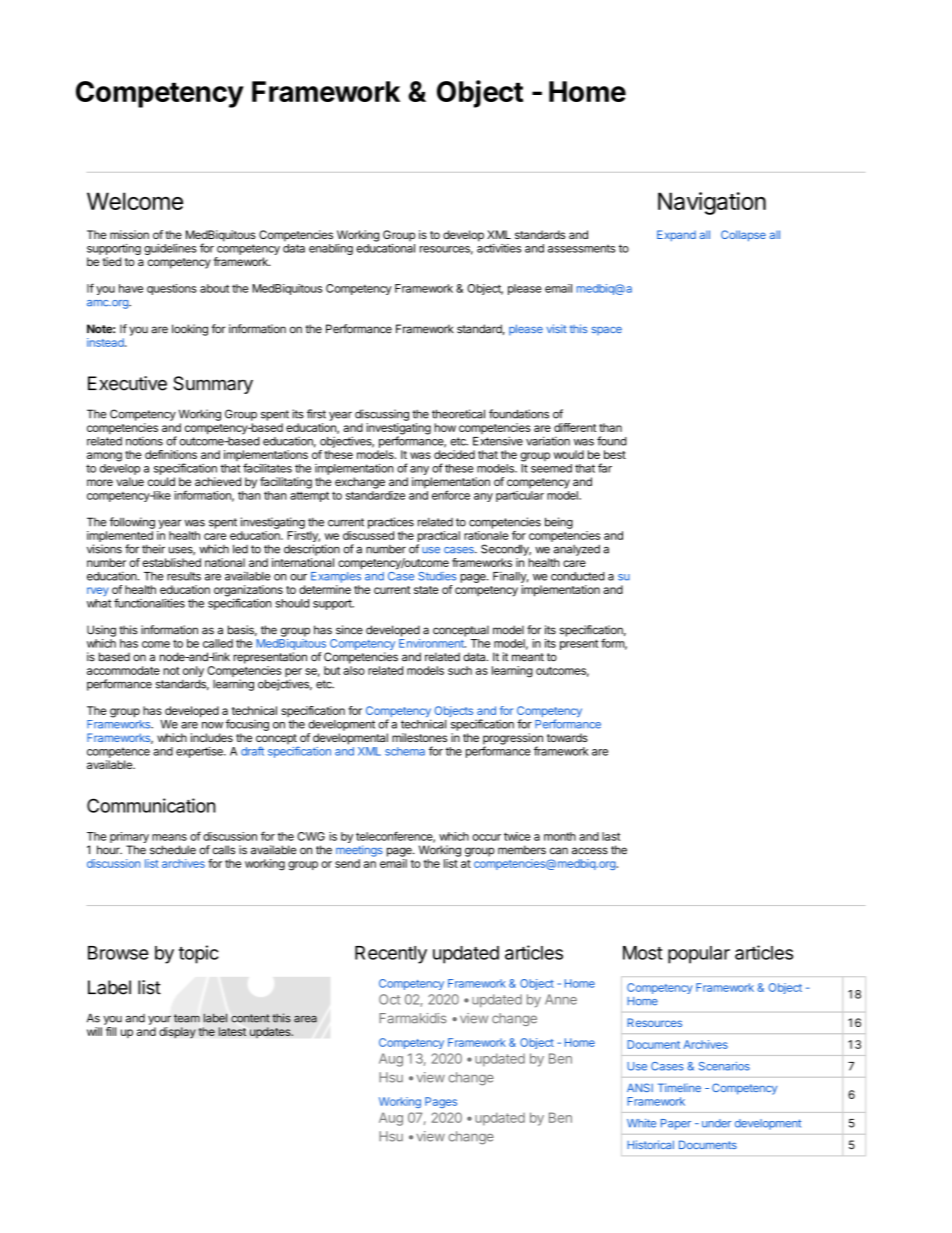 Image resolution: width=952 pixels, height=1233 pixels. What do you see at coordinates (676, 236) in the screenshot?
I see `Expand` at bounding box center [676, 236].
